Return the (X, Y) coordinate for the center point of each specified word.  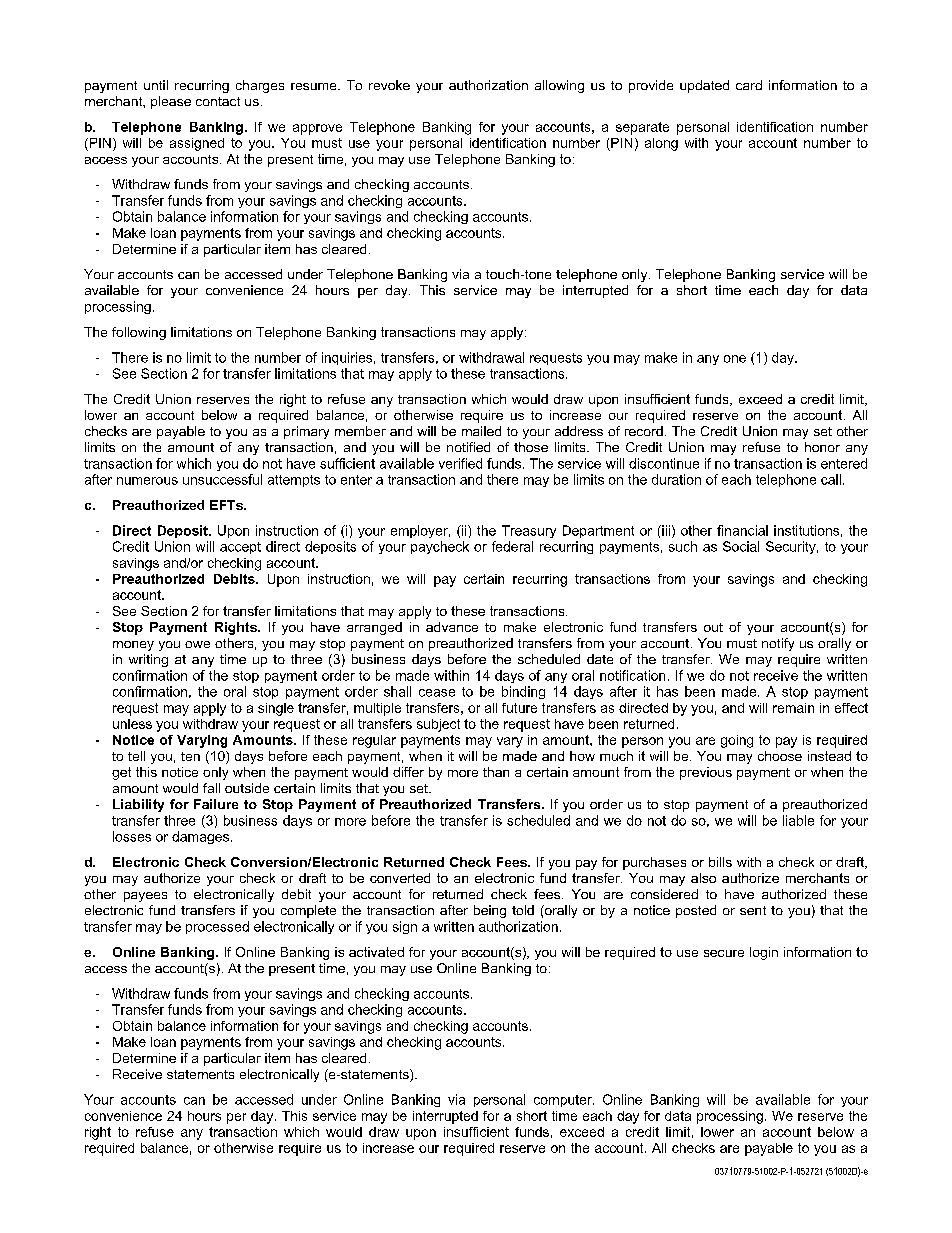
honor (822, 447)
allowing (559, 86)
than (496, 772)
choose (780, 756)
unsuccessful (222, 479)
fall (211, 788)
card (749, 85)
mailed (481, 431)
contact (218, 101)
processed (217, 927)
